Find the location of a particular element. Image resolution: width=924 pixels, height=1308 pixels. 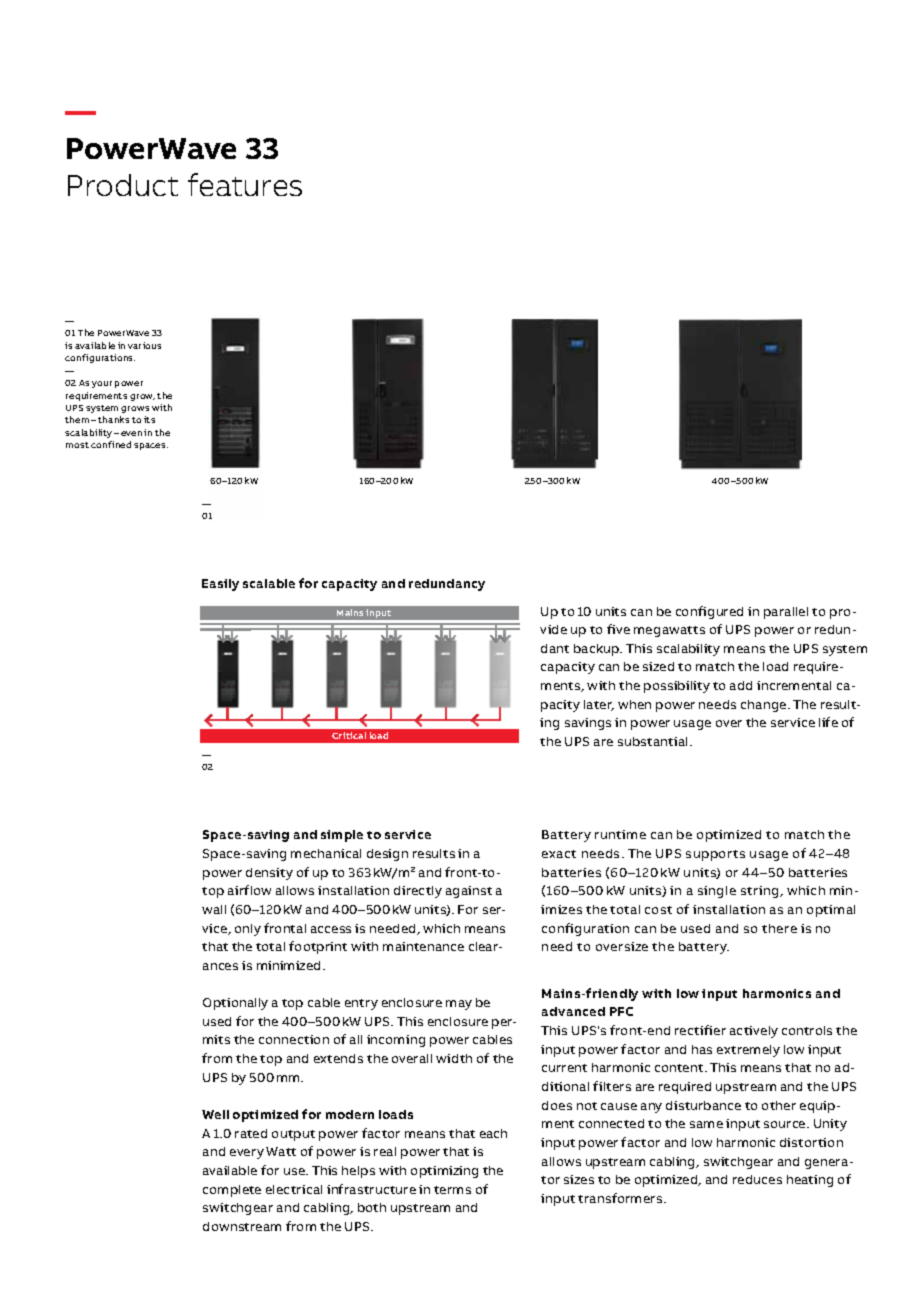

terms is located at coordinates (452, 1190).
